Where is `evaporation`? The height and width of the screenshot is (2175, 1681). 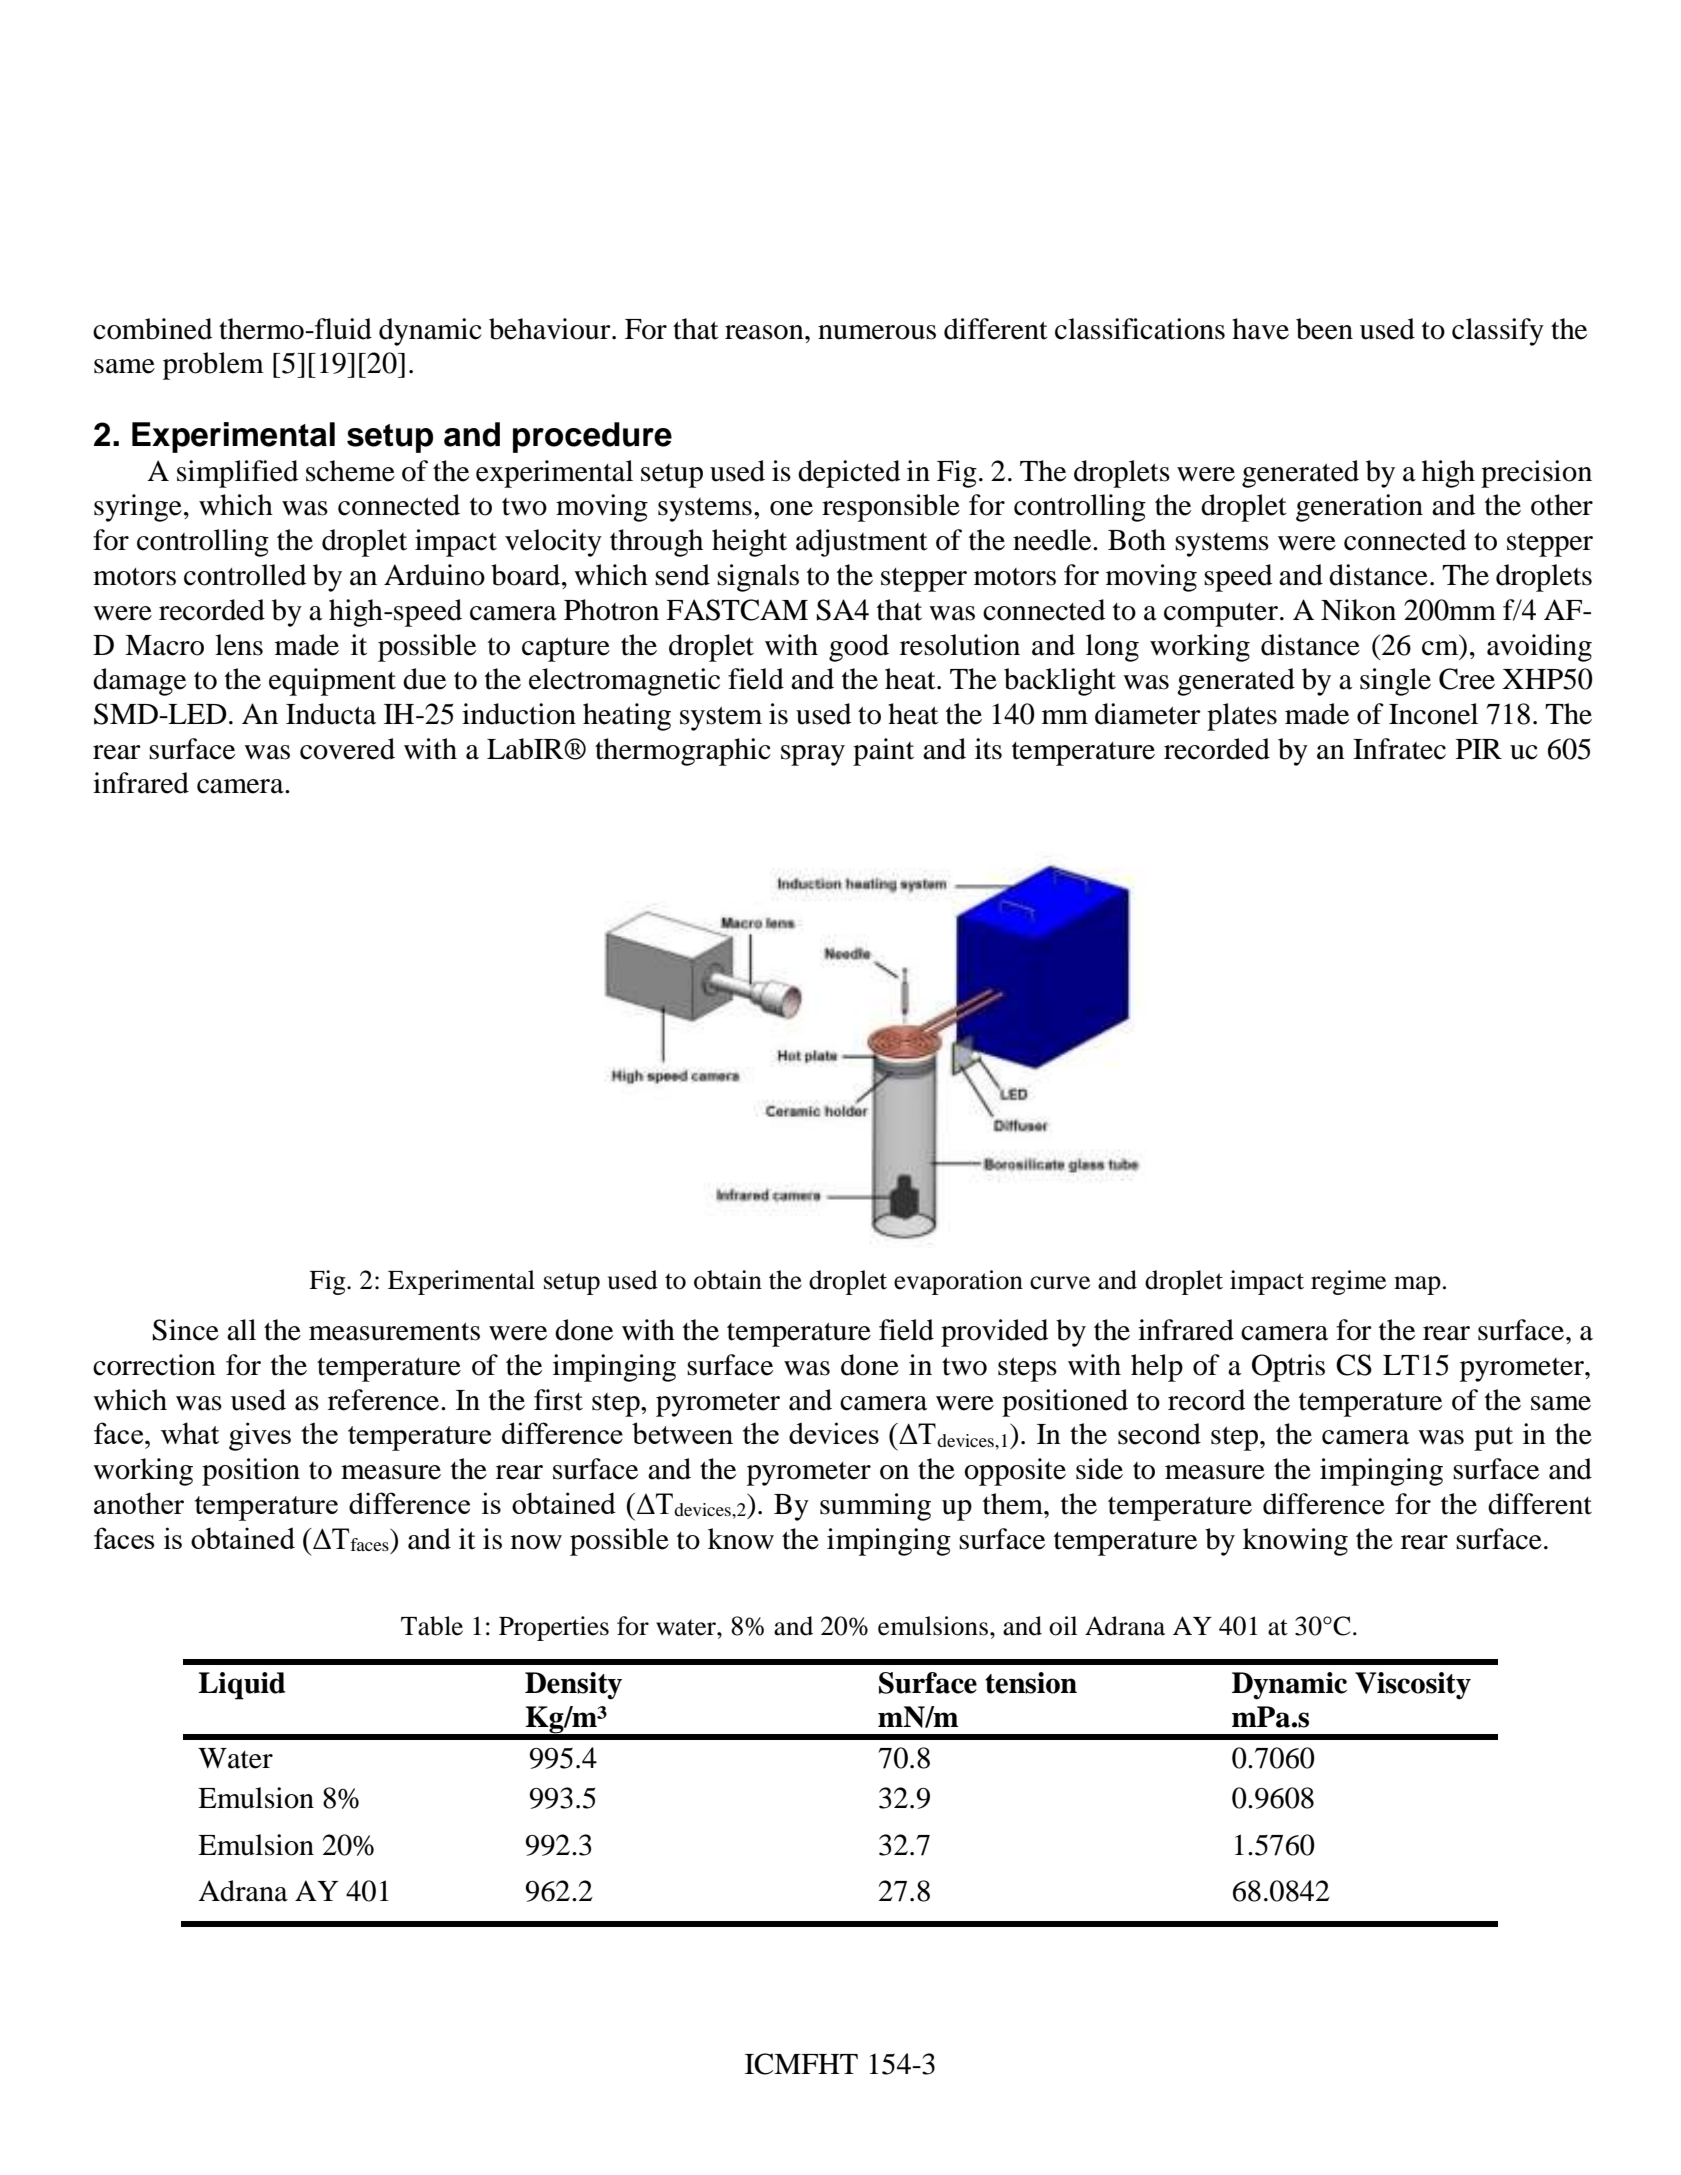 evaporation is located at coordinates (958, 1282).
